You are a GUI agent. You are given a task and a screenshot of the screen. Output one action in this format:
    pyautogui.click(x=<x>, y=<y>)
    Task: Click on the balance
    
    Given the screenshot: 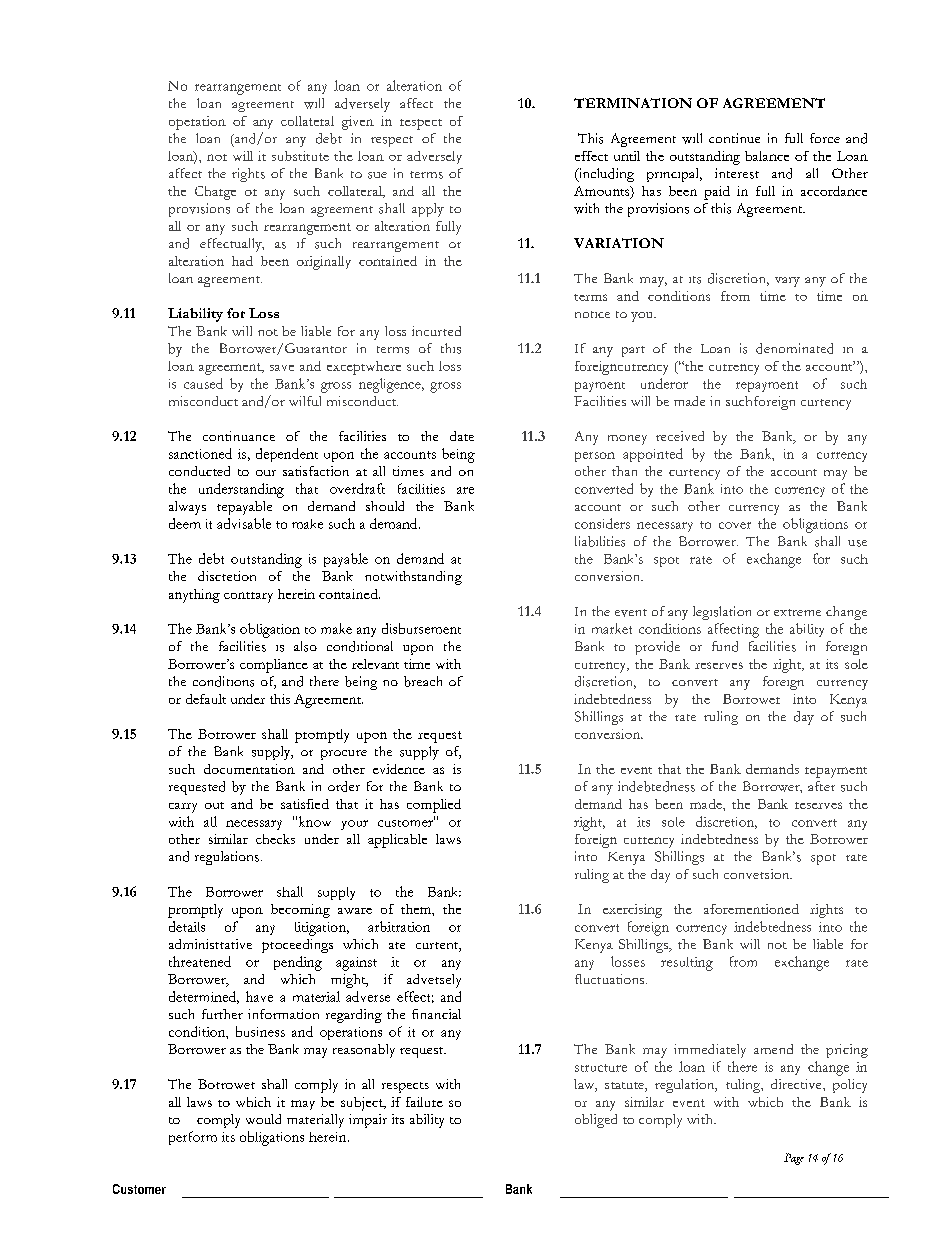 What is the action you would take?
    pyautogui.click(x=767, y=156)
